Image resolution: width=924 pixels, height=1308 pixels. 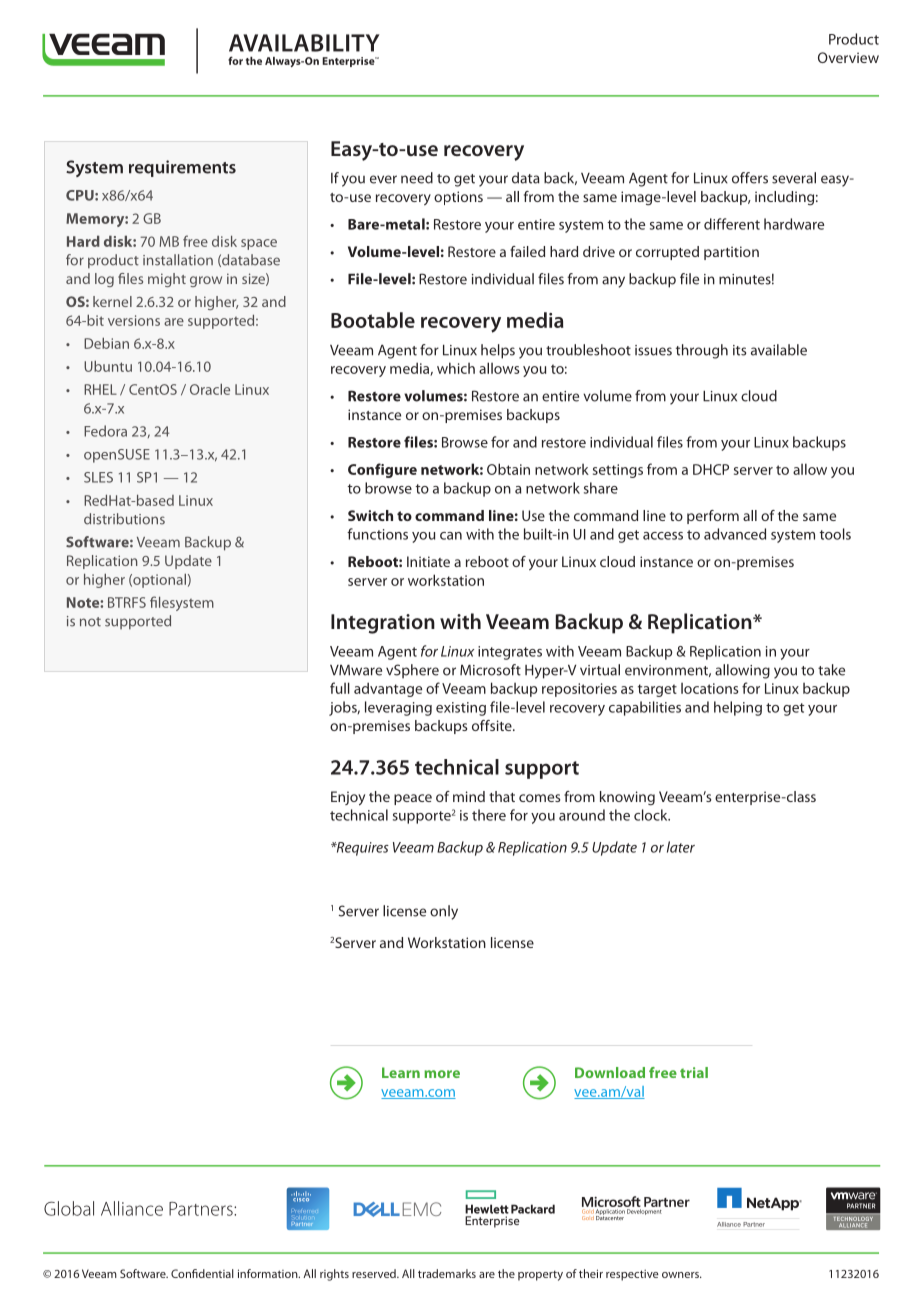 What do you see at coordinates (632, 1275) in the screenshot?
I see `respective` at bounding box center [632, 1275].
